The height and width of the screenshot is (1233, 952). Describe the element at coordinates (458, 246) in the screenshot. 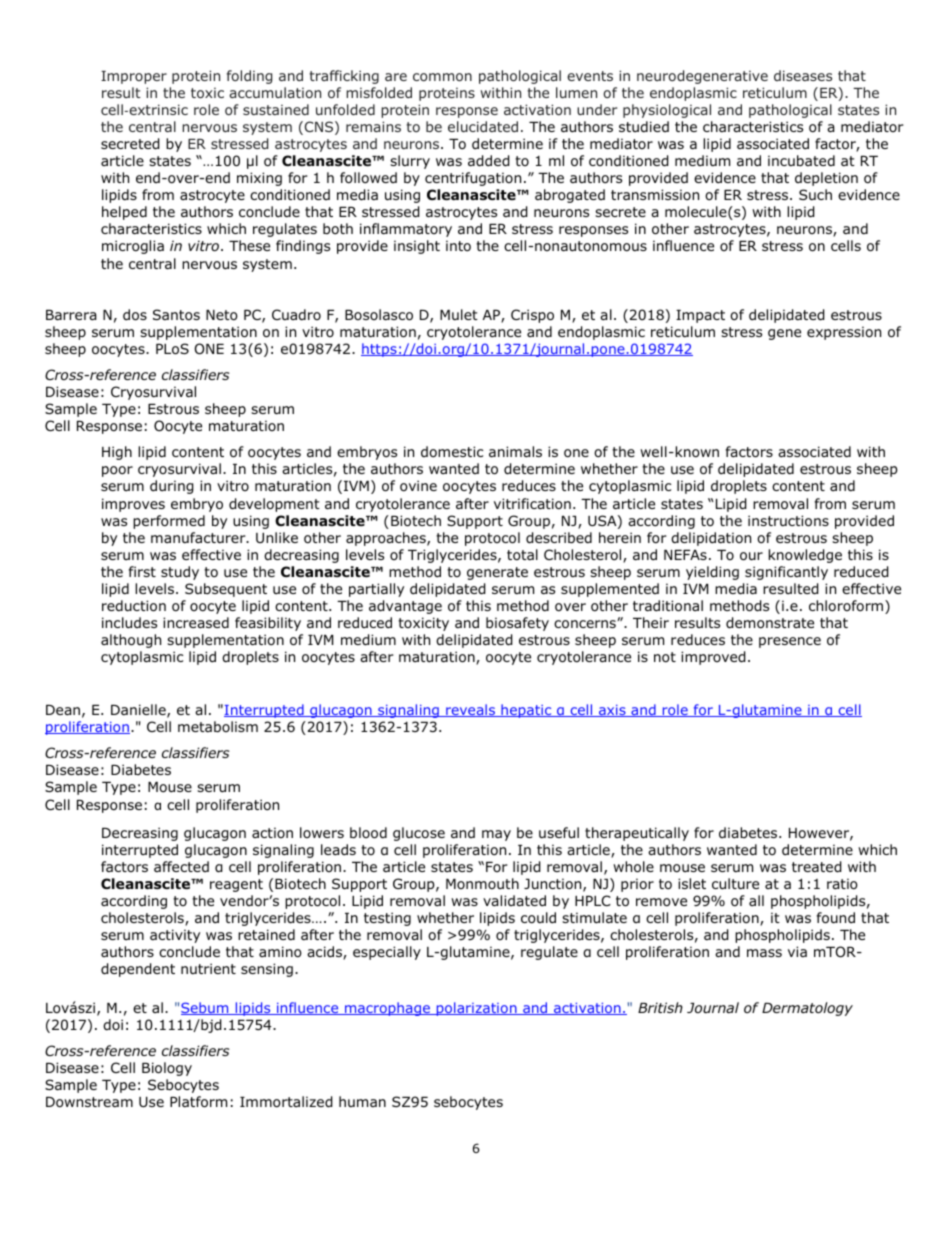

I see `into` at that location.
